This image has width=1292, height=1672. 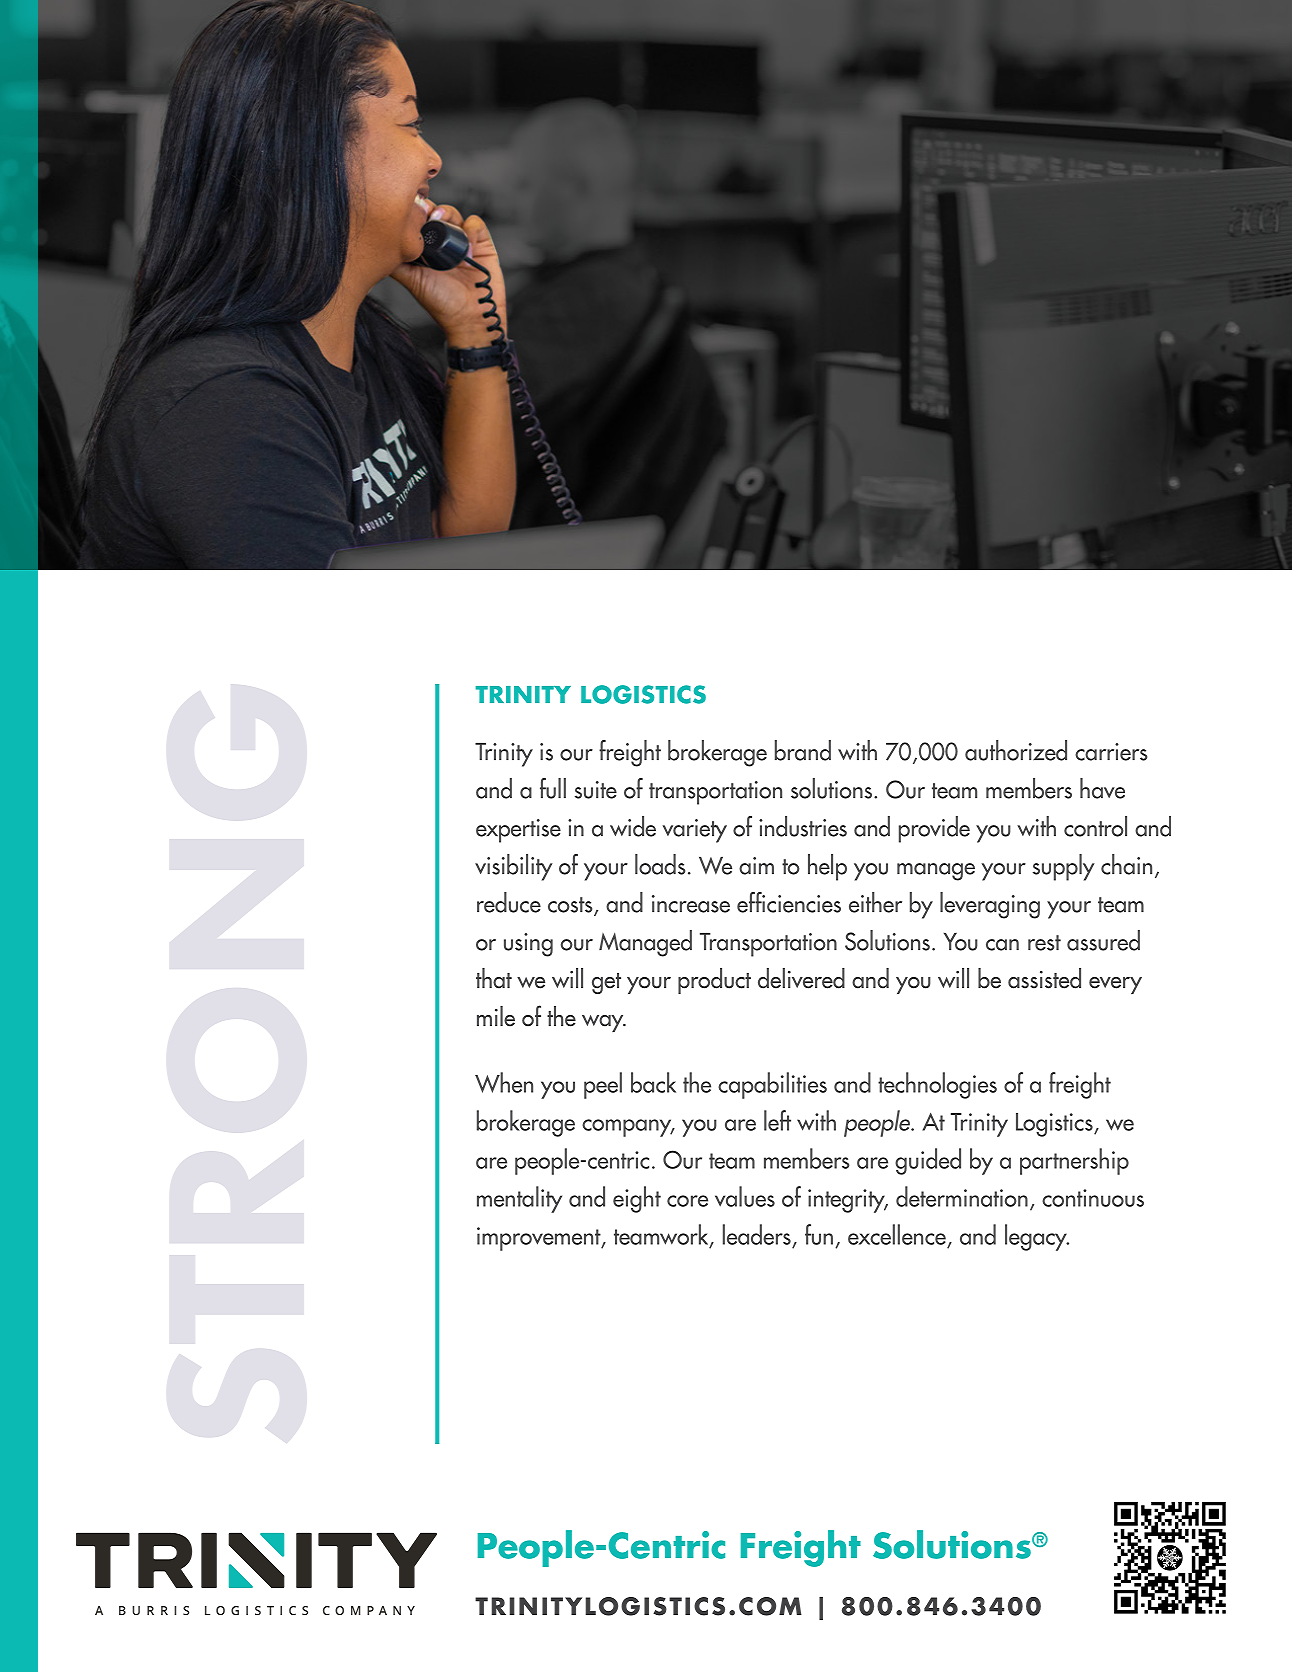 What do you see at coordinates (819, 1234) in the image?
I see `fun` at bounding box center [819, 1234].
